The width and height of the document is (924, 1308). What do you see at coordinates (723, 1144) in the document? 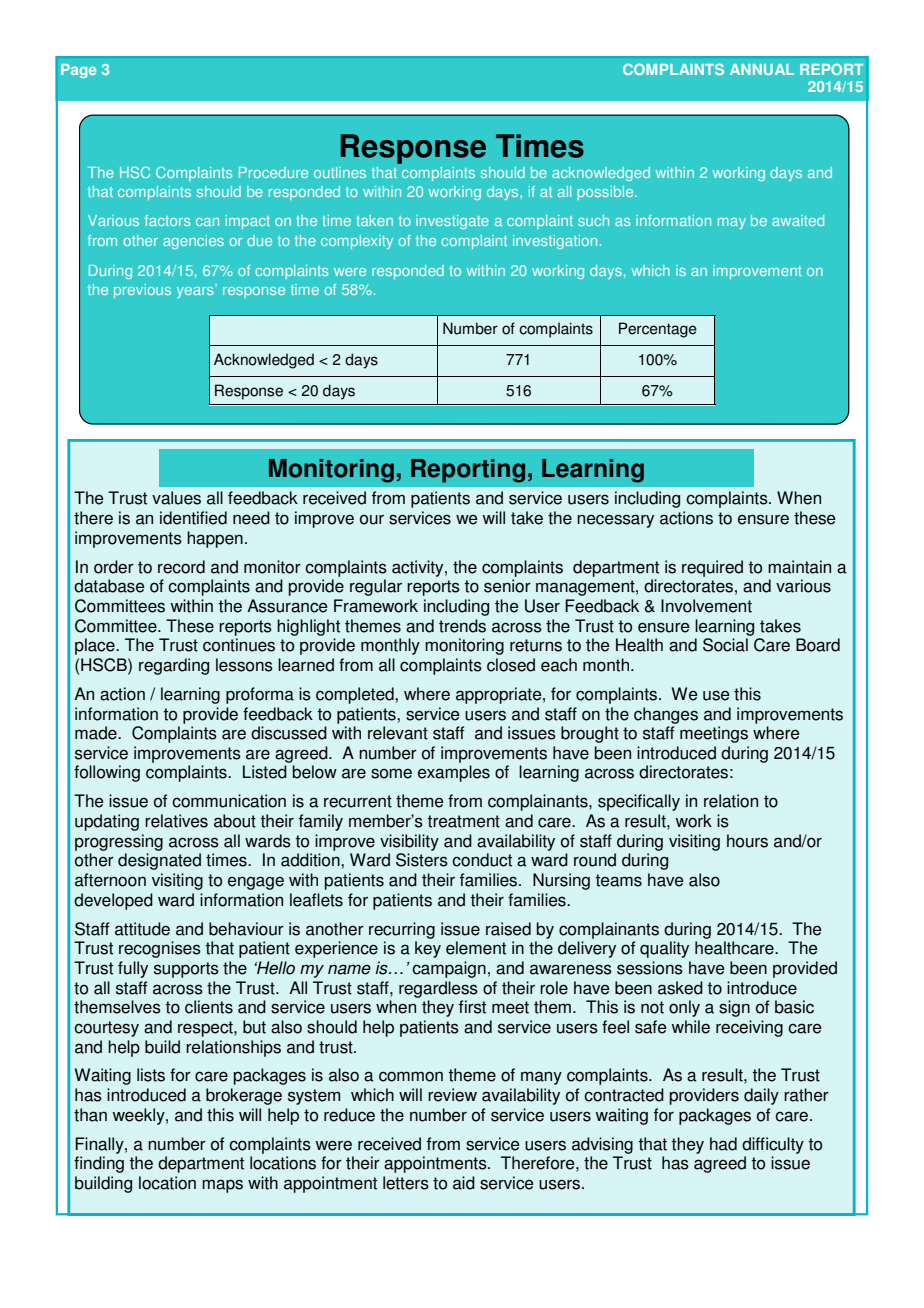
I see `had` at bounding box center [723, 1144].
